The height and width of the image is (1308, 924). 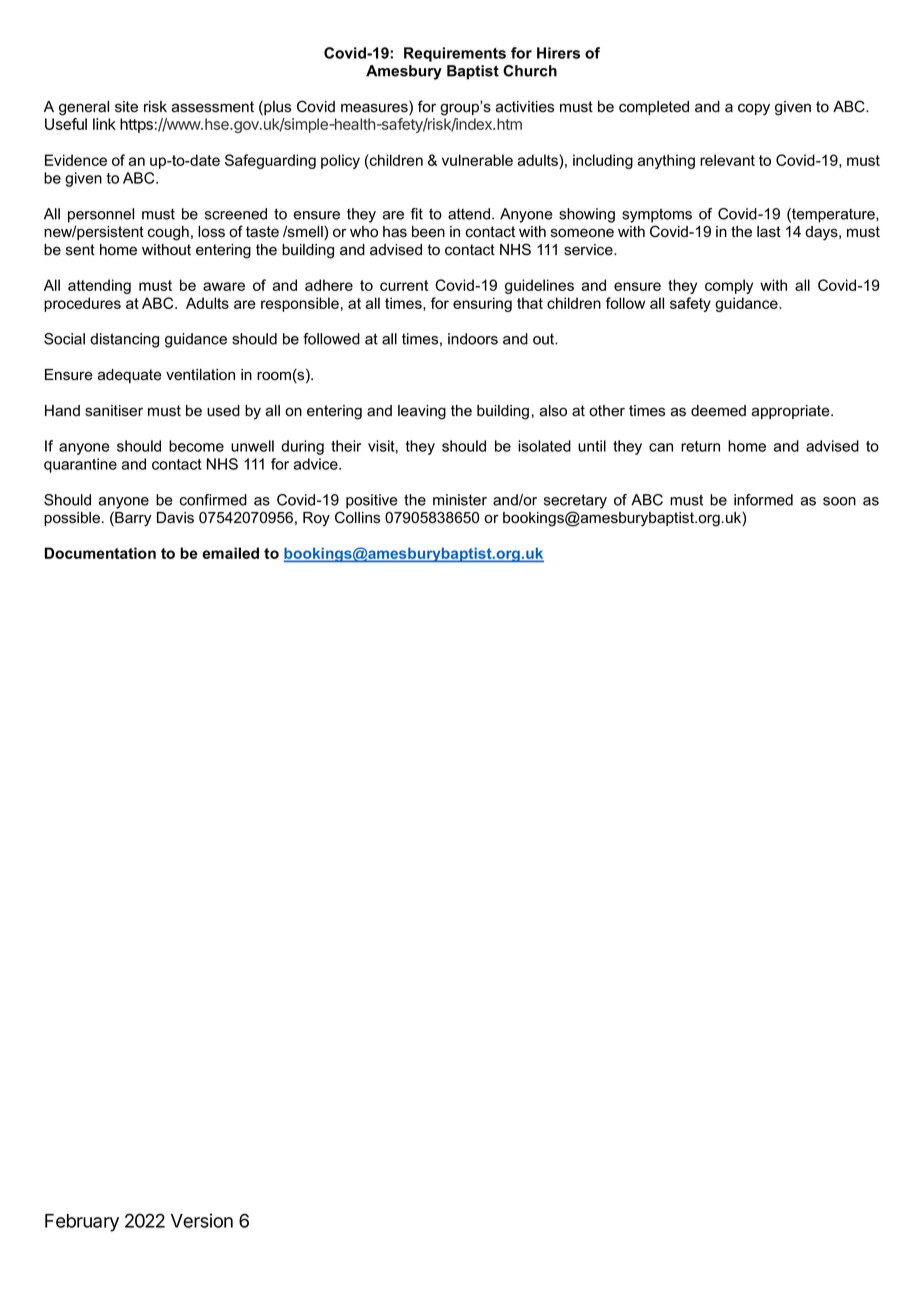 What do you see at coordinates (460, 500) in the image?
I see `minister` at bounding box center [460, 500].
